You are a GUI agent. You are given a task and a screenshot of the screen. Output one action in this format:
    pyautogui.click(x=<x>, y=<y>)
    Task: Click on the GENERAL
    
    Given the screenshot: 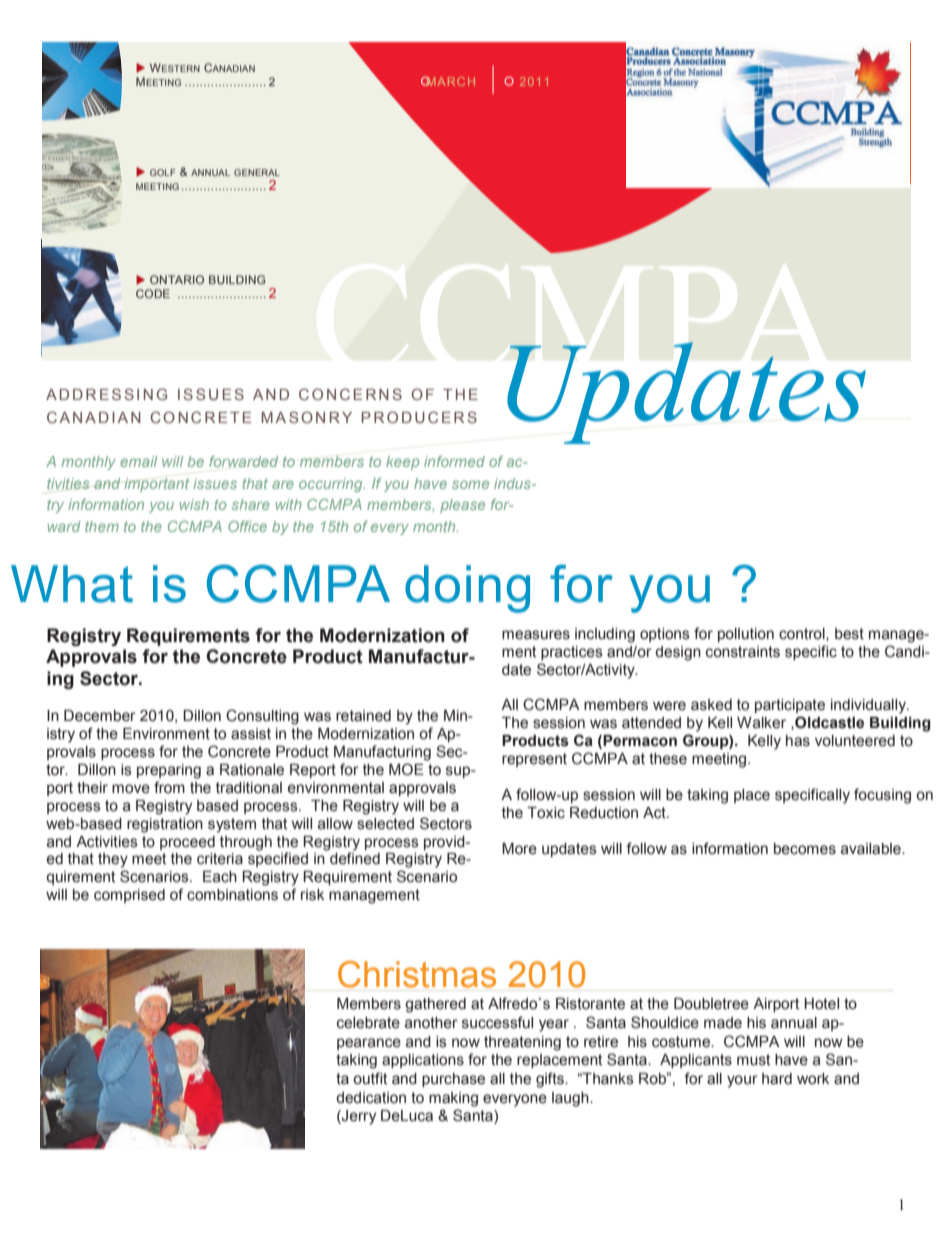 What is the action you would take?
    pyautogui.click(x=257, y=172)
